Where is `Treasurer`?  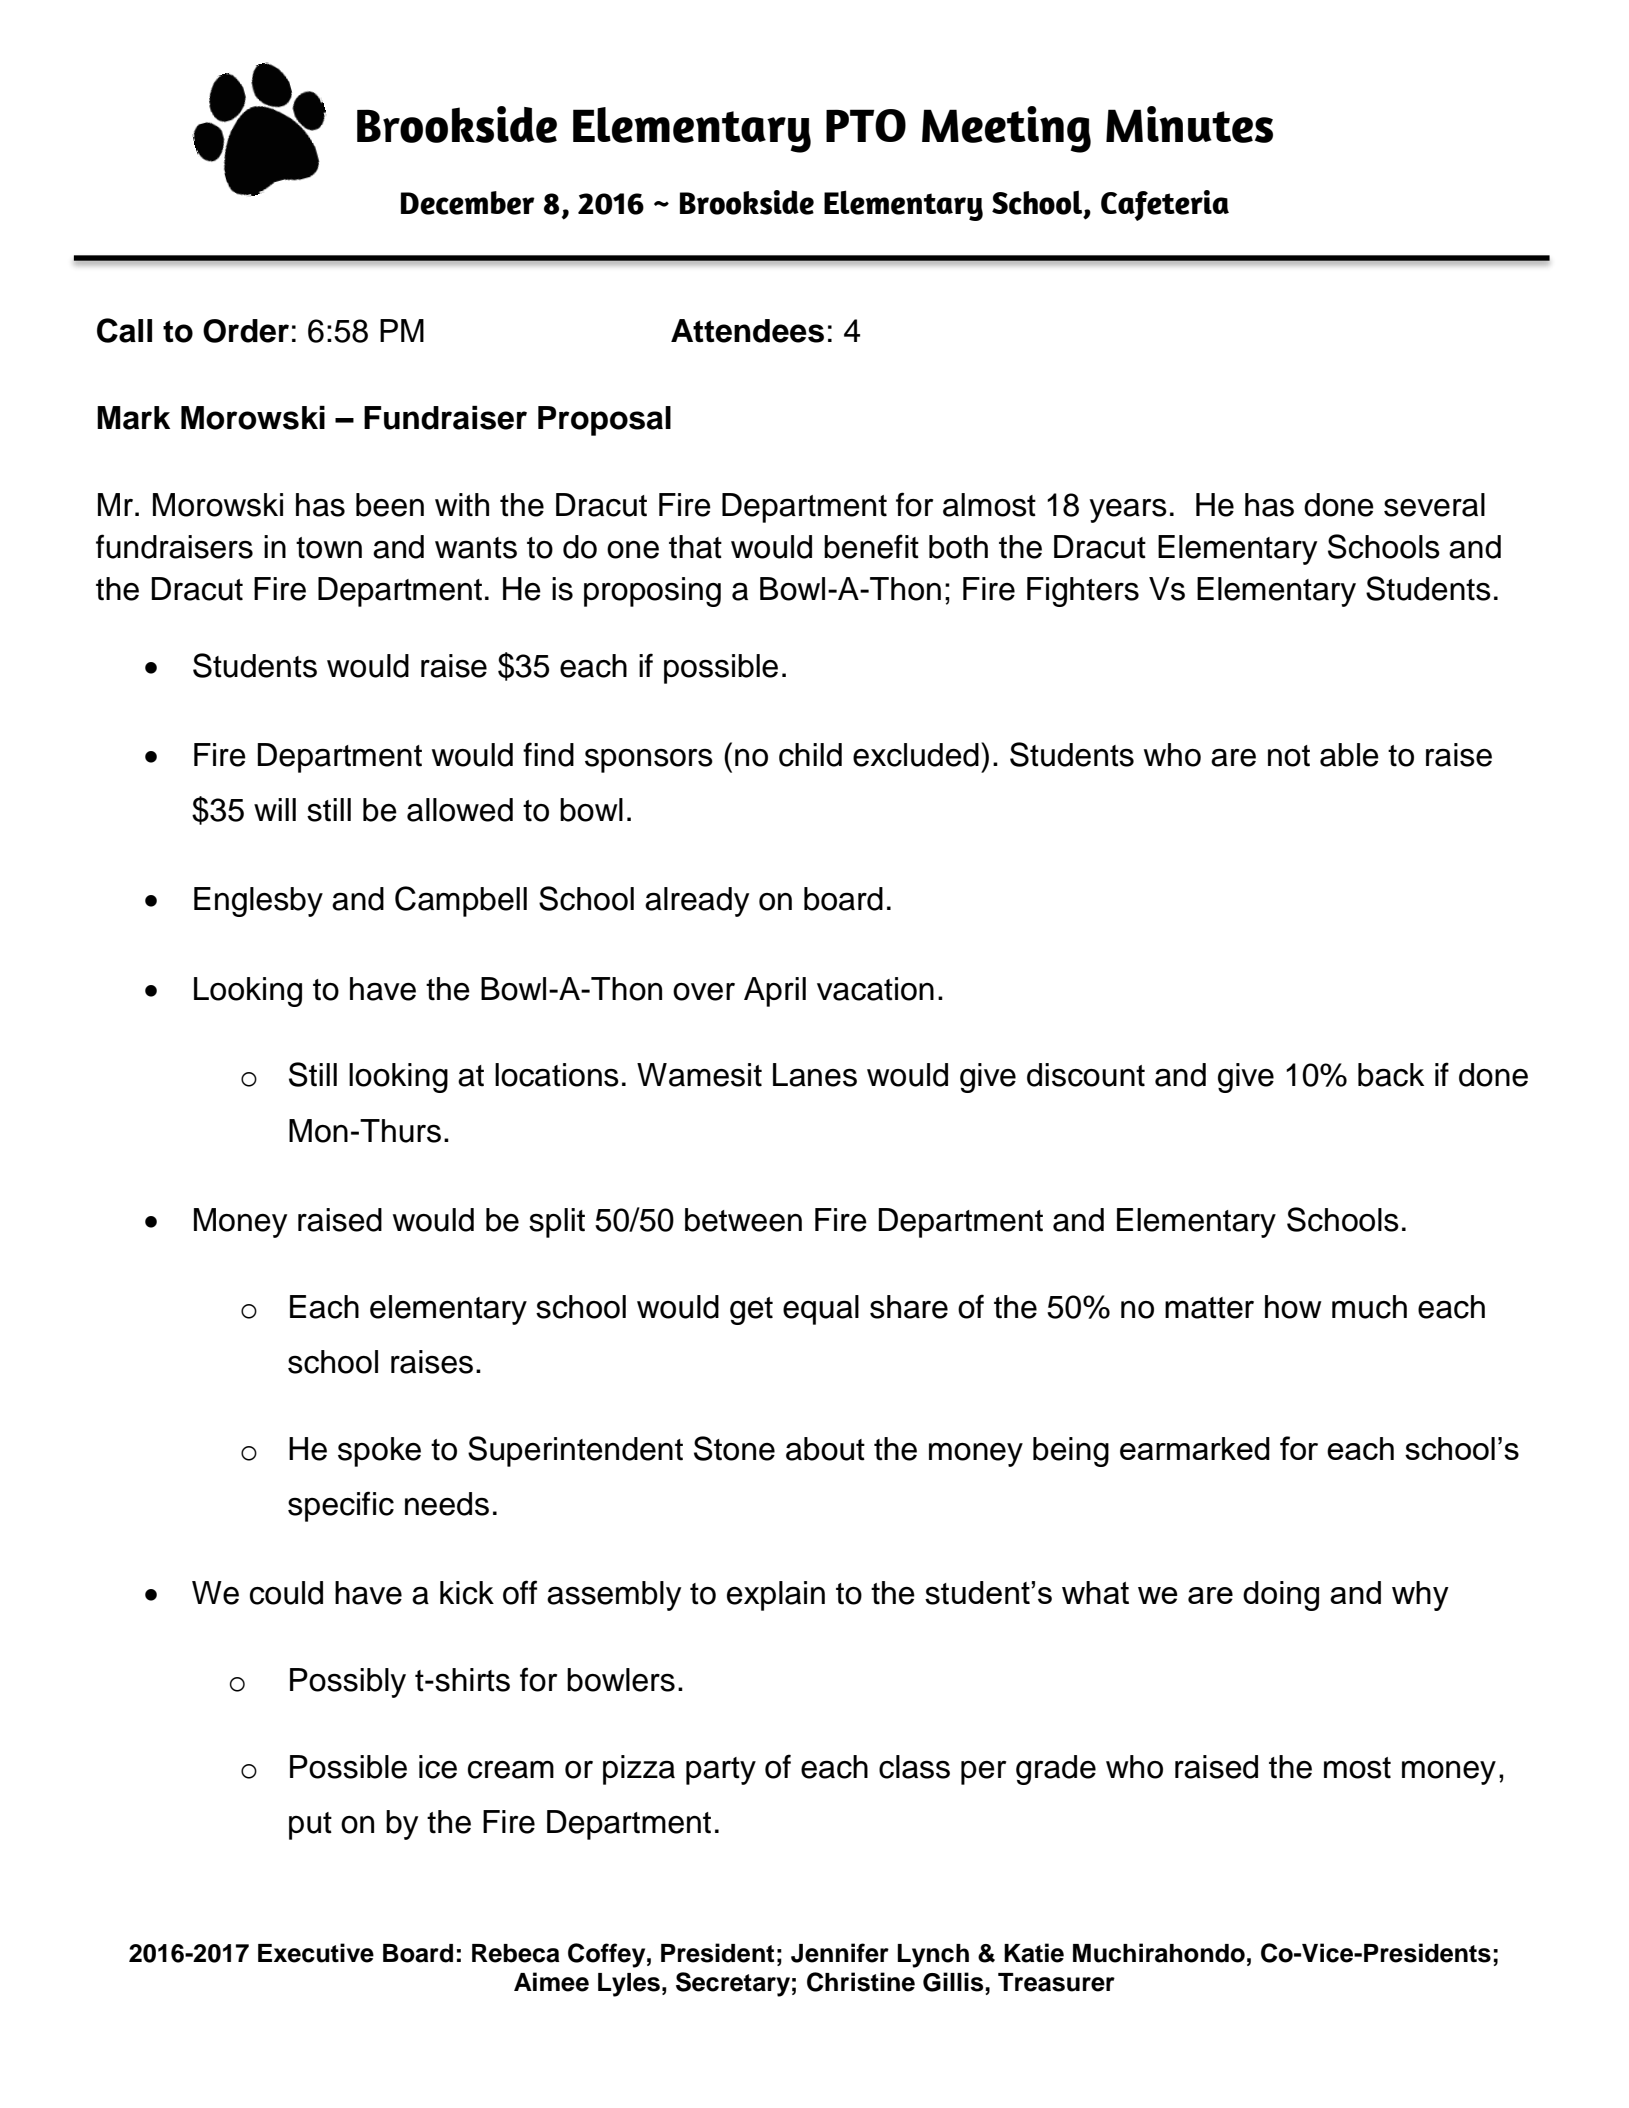 Treasurer is located at coordinates (1056, 1982).
